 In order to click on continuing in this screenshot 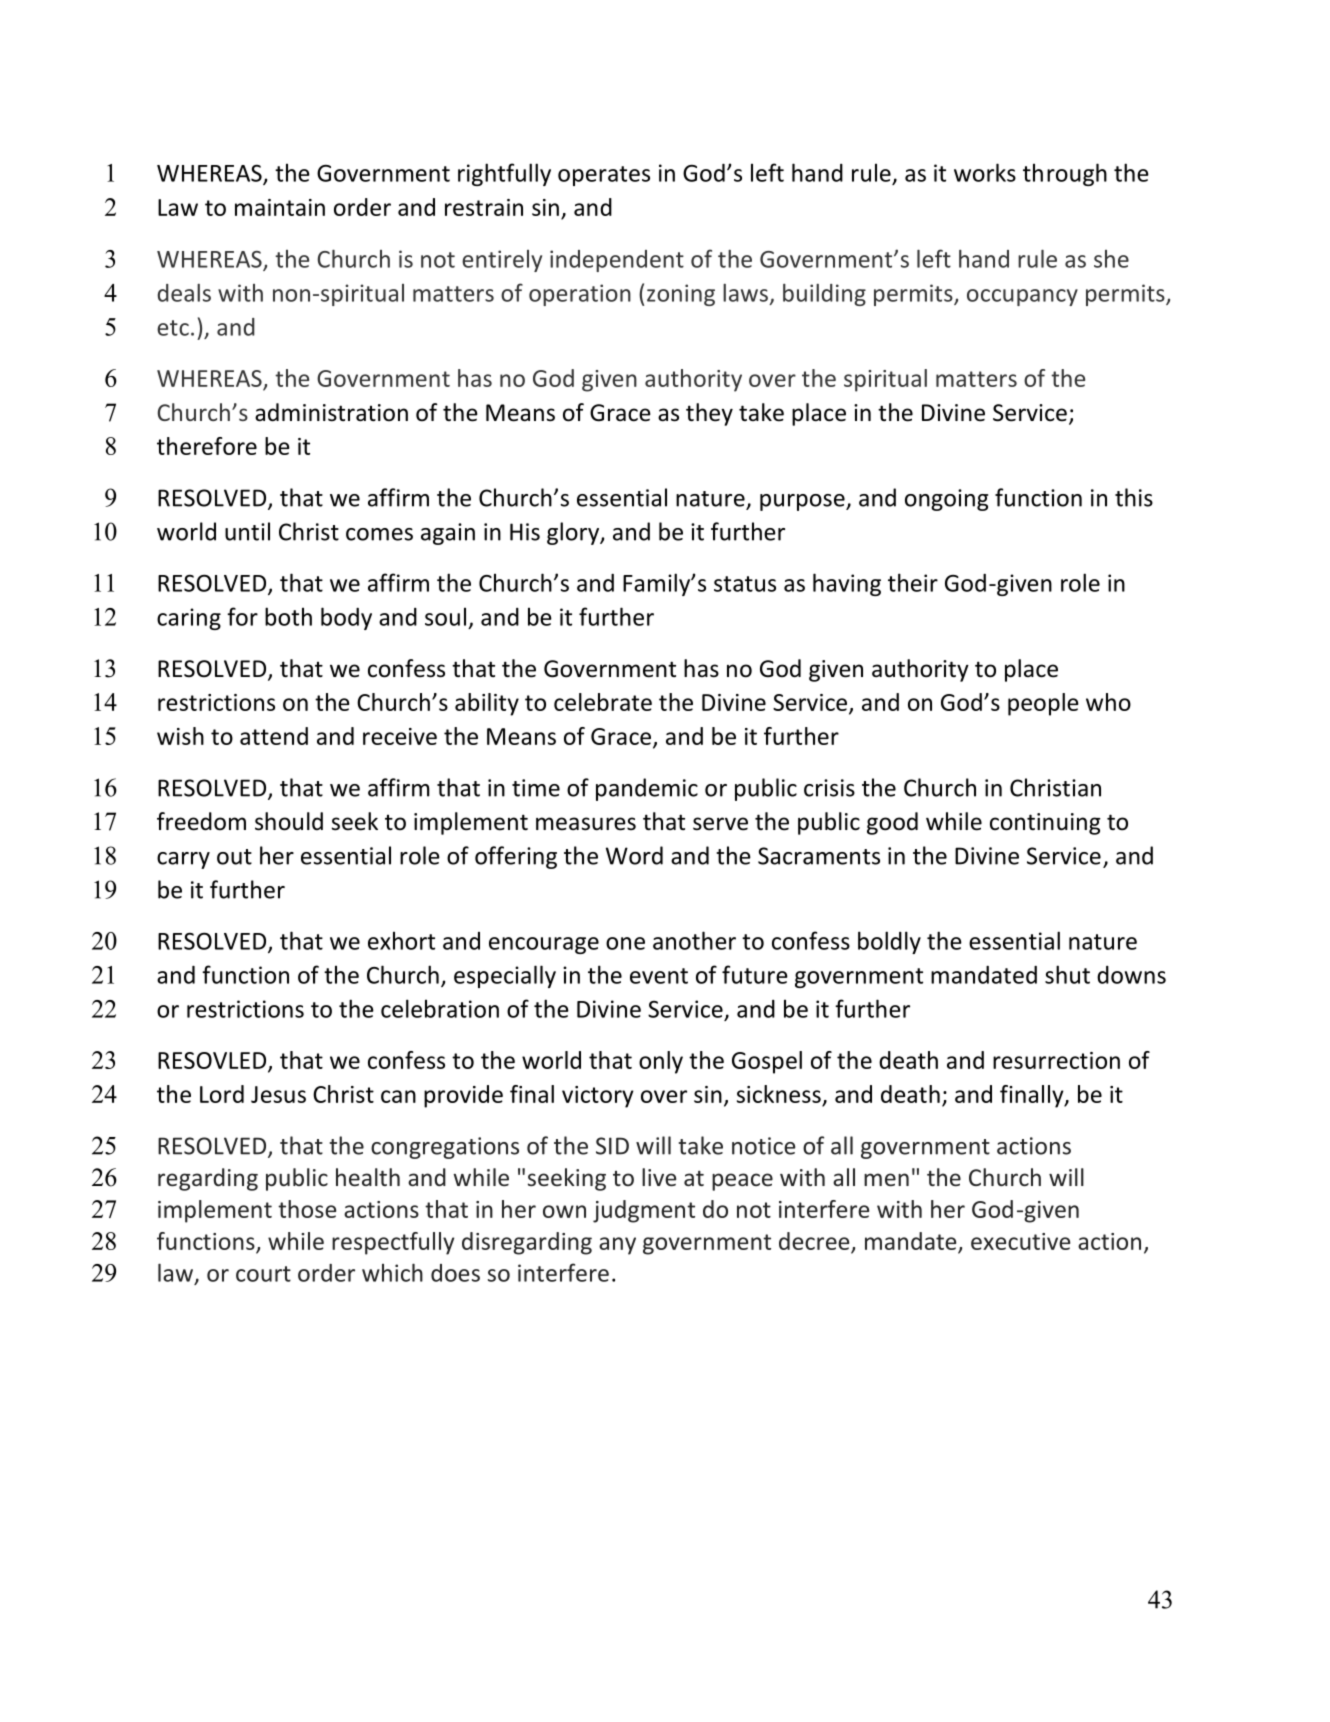, I will do `click(1045, 824)`.
